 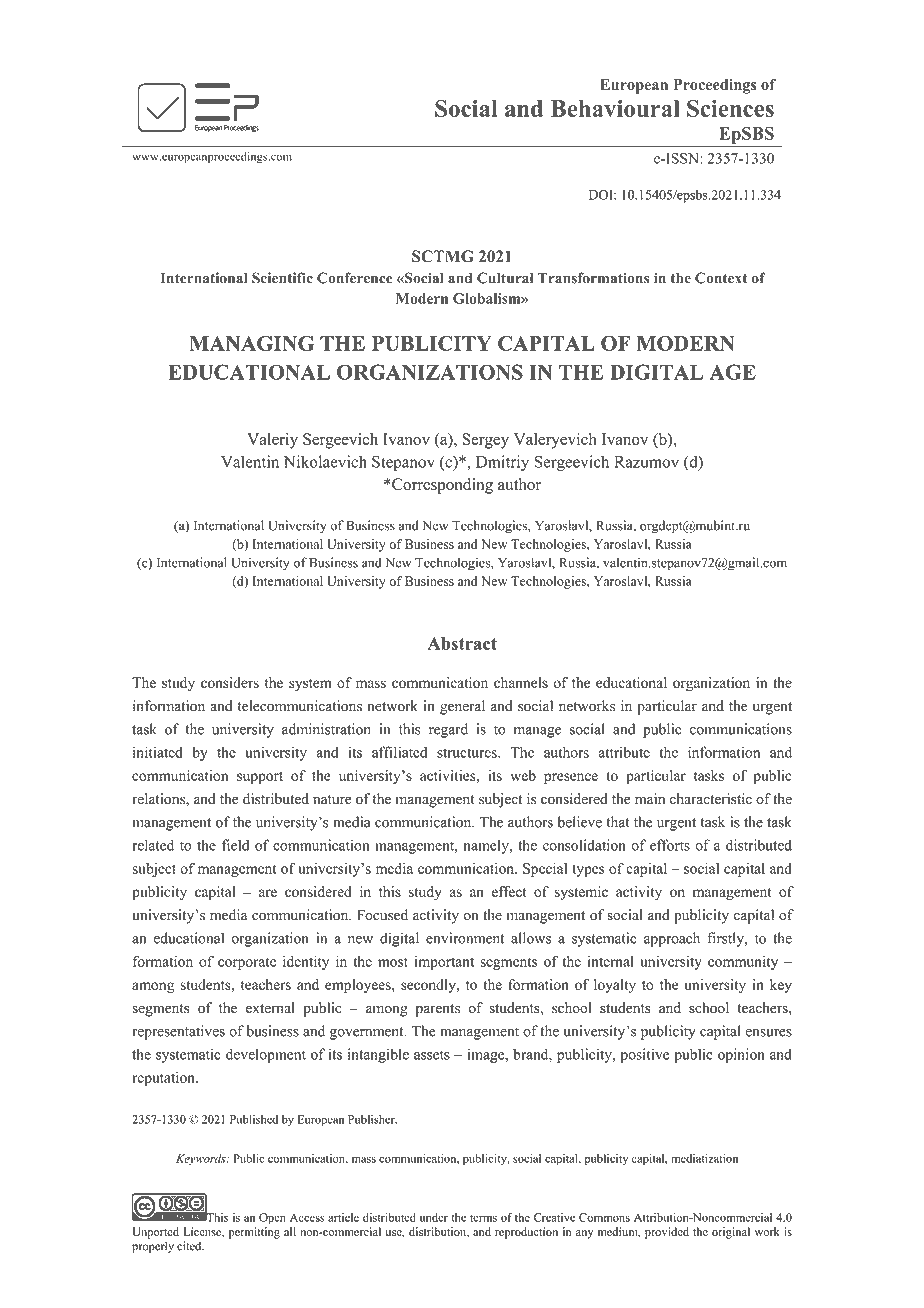 What do you see at coordinates (730, 108) in the screenshot?
I see `Sciences` at bounding box center [730, 108].
